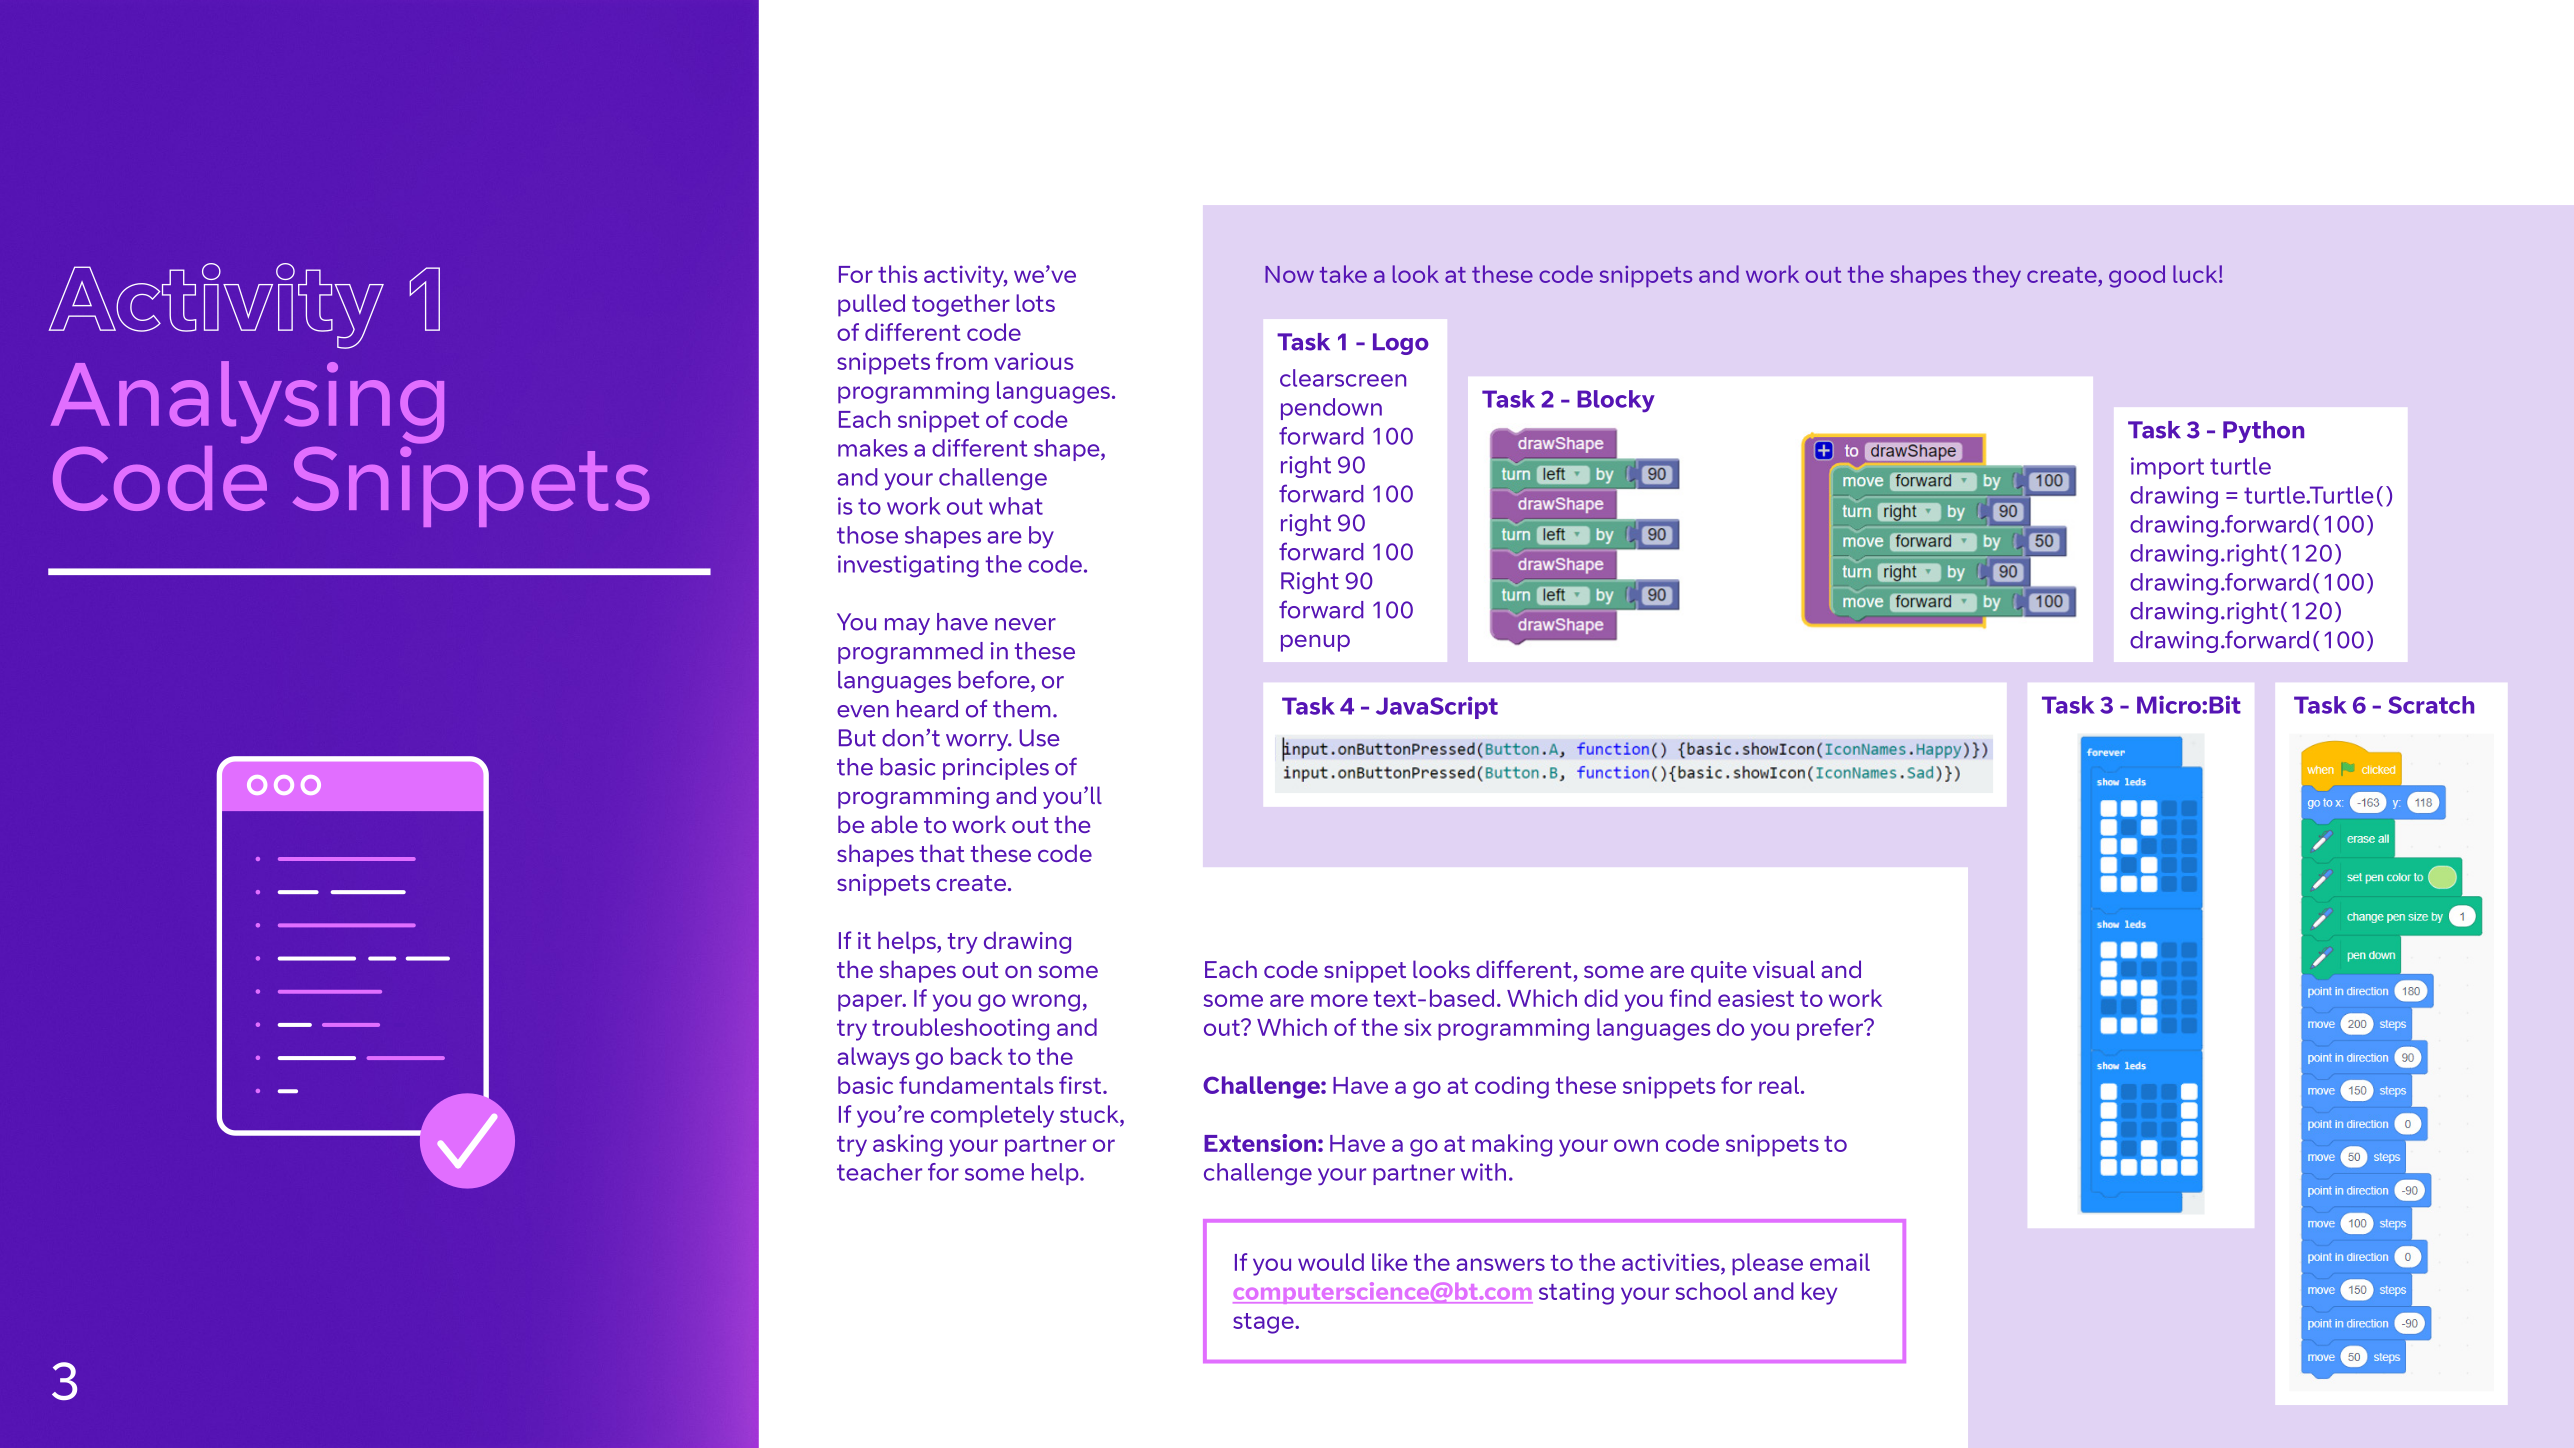 This document has width=2574, height=1448. Describe the element at coordinates (1343, 274) in the document. I see `take` at that location.
